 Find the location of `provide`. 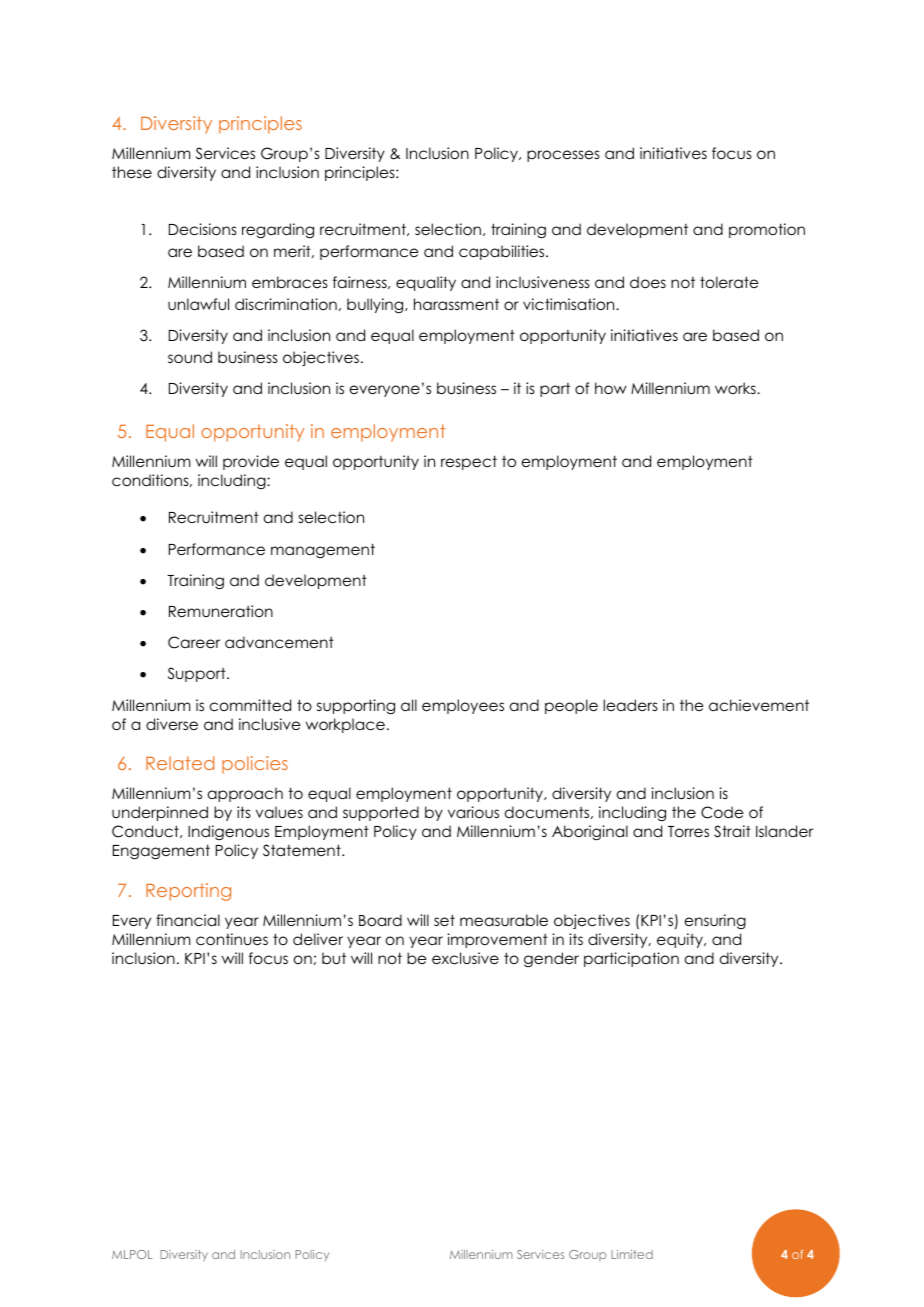

provide is located at coordinates (251, 462).
